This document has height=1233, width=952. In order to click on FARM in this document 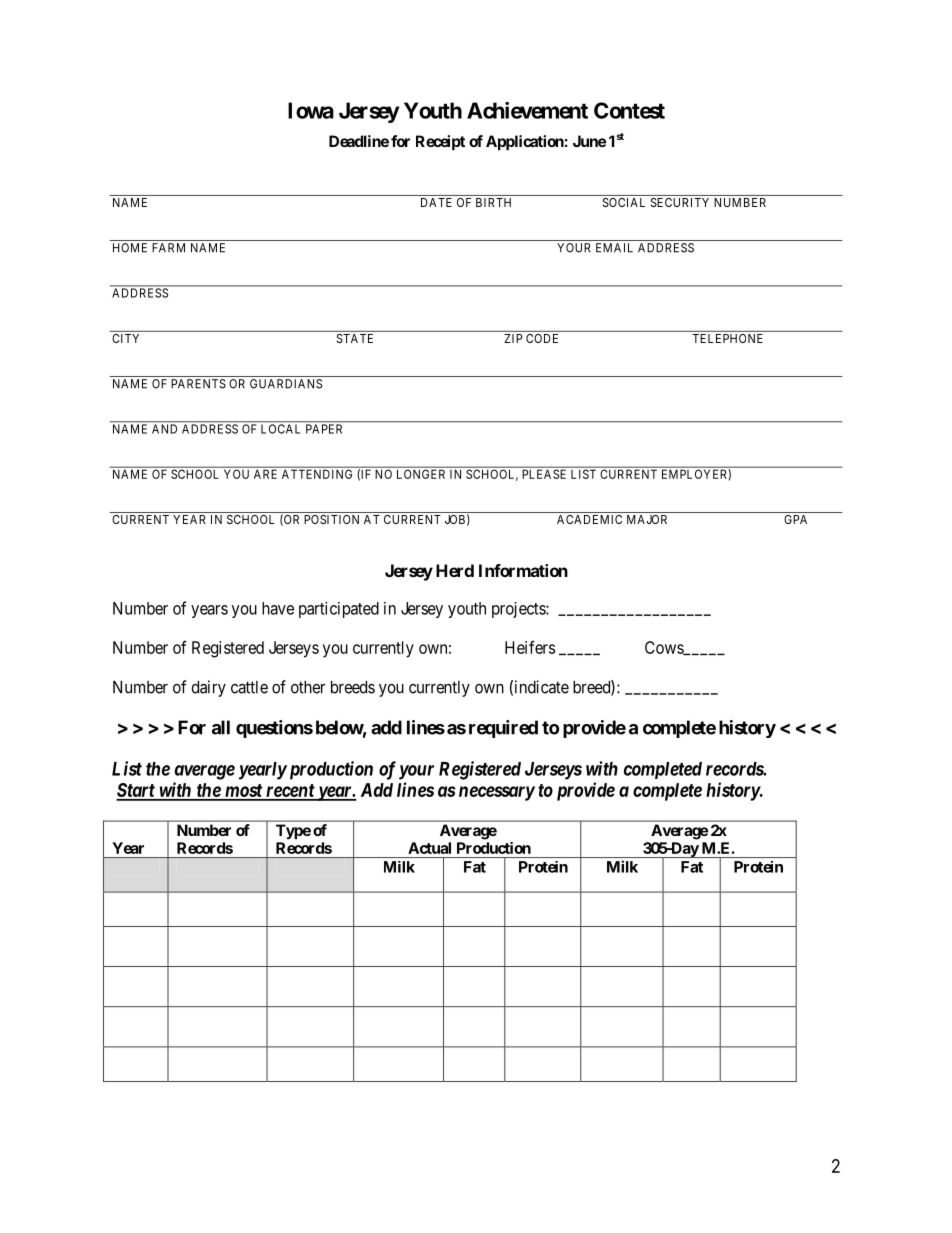, I will do `click(168, 248)`.
